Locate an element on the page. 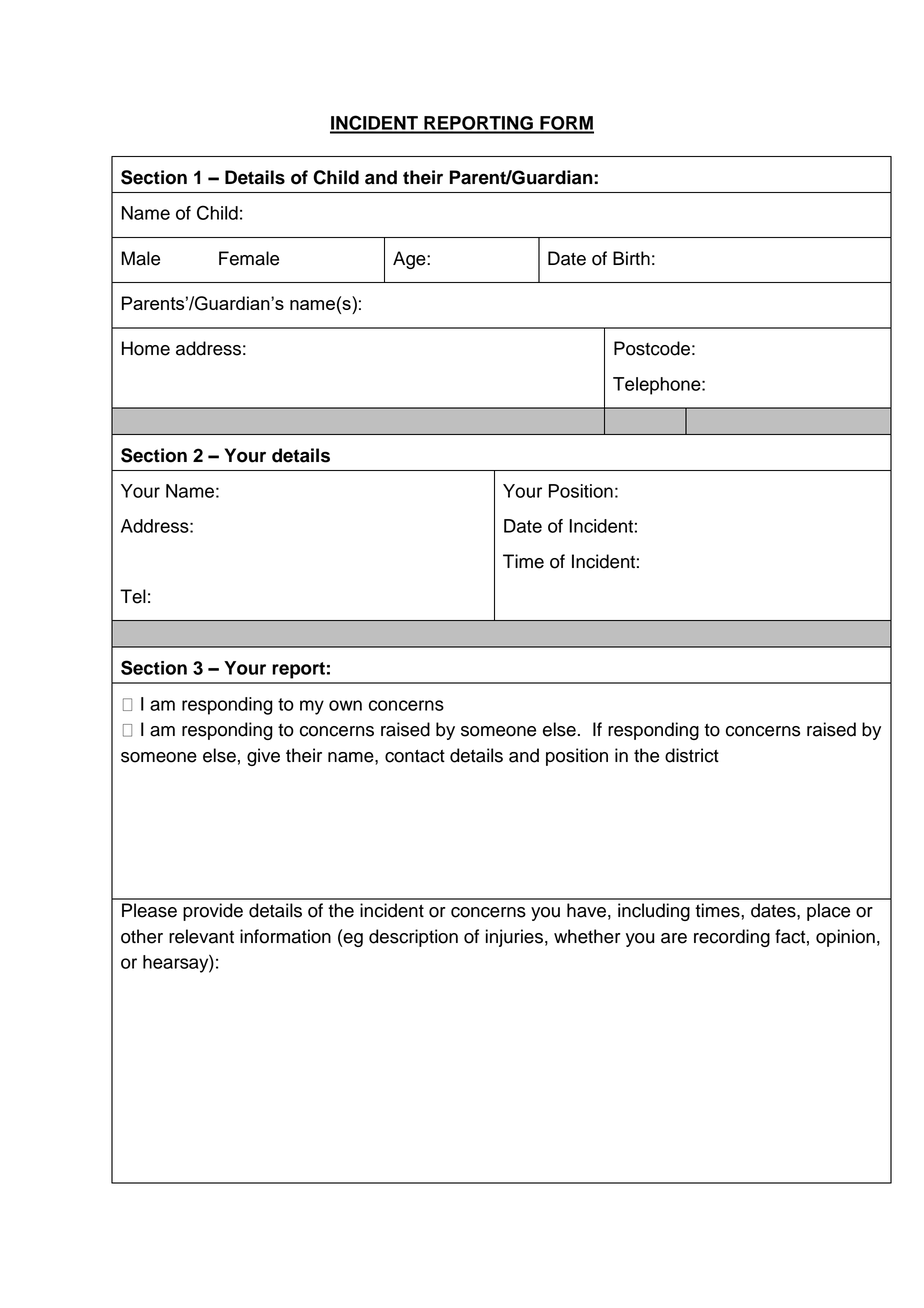 This page has width=924, height=1308. Home is located at coordinates (146, 348).
